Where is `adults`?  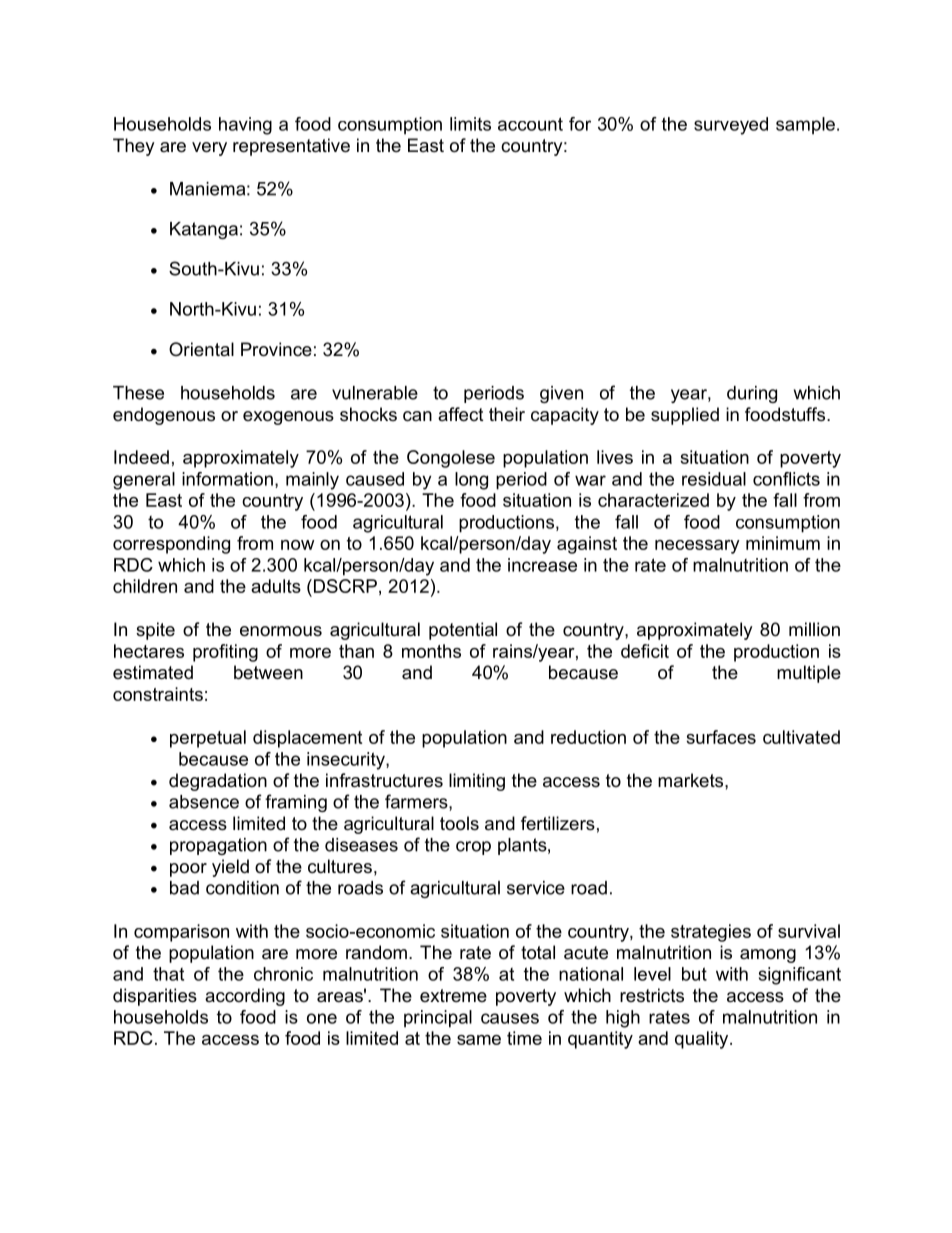
adults is located at coordinates (276, 586).
